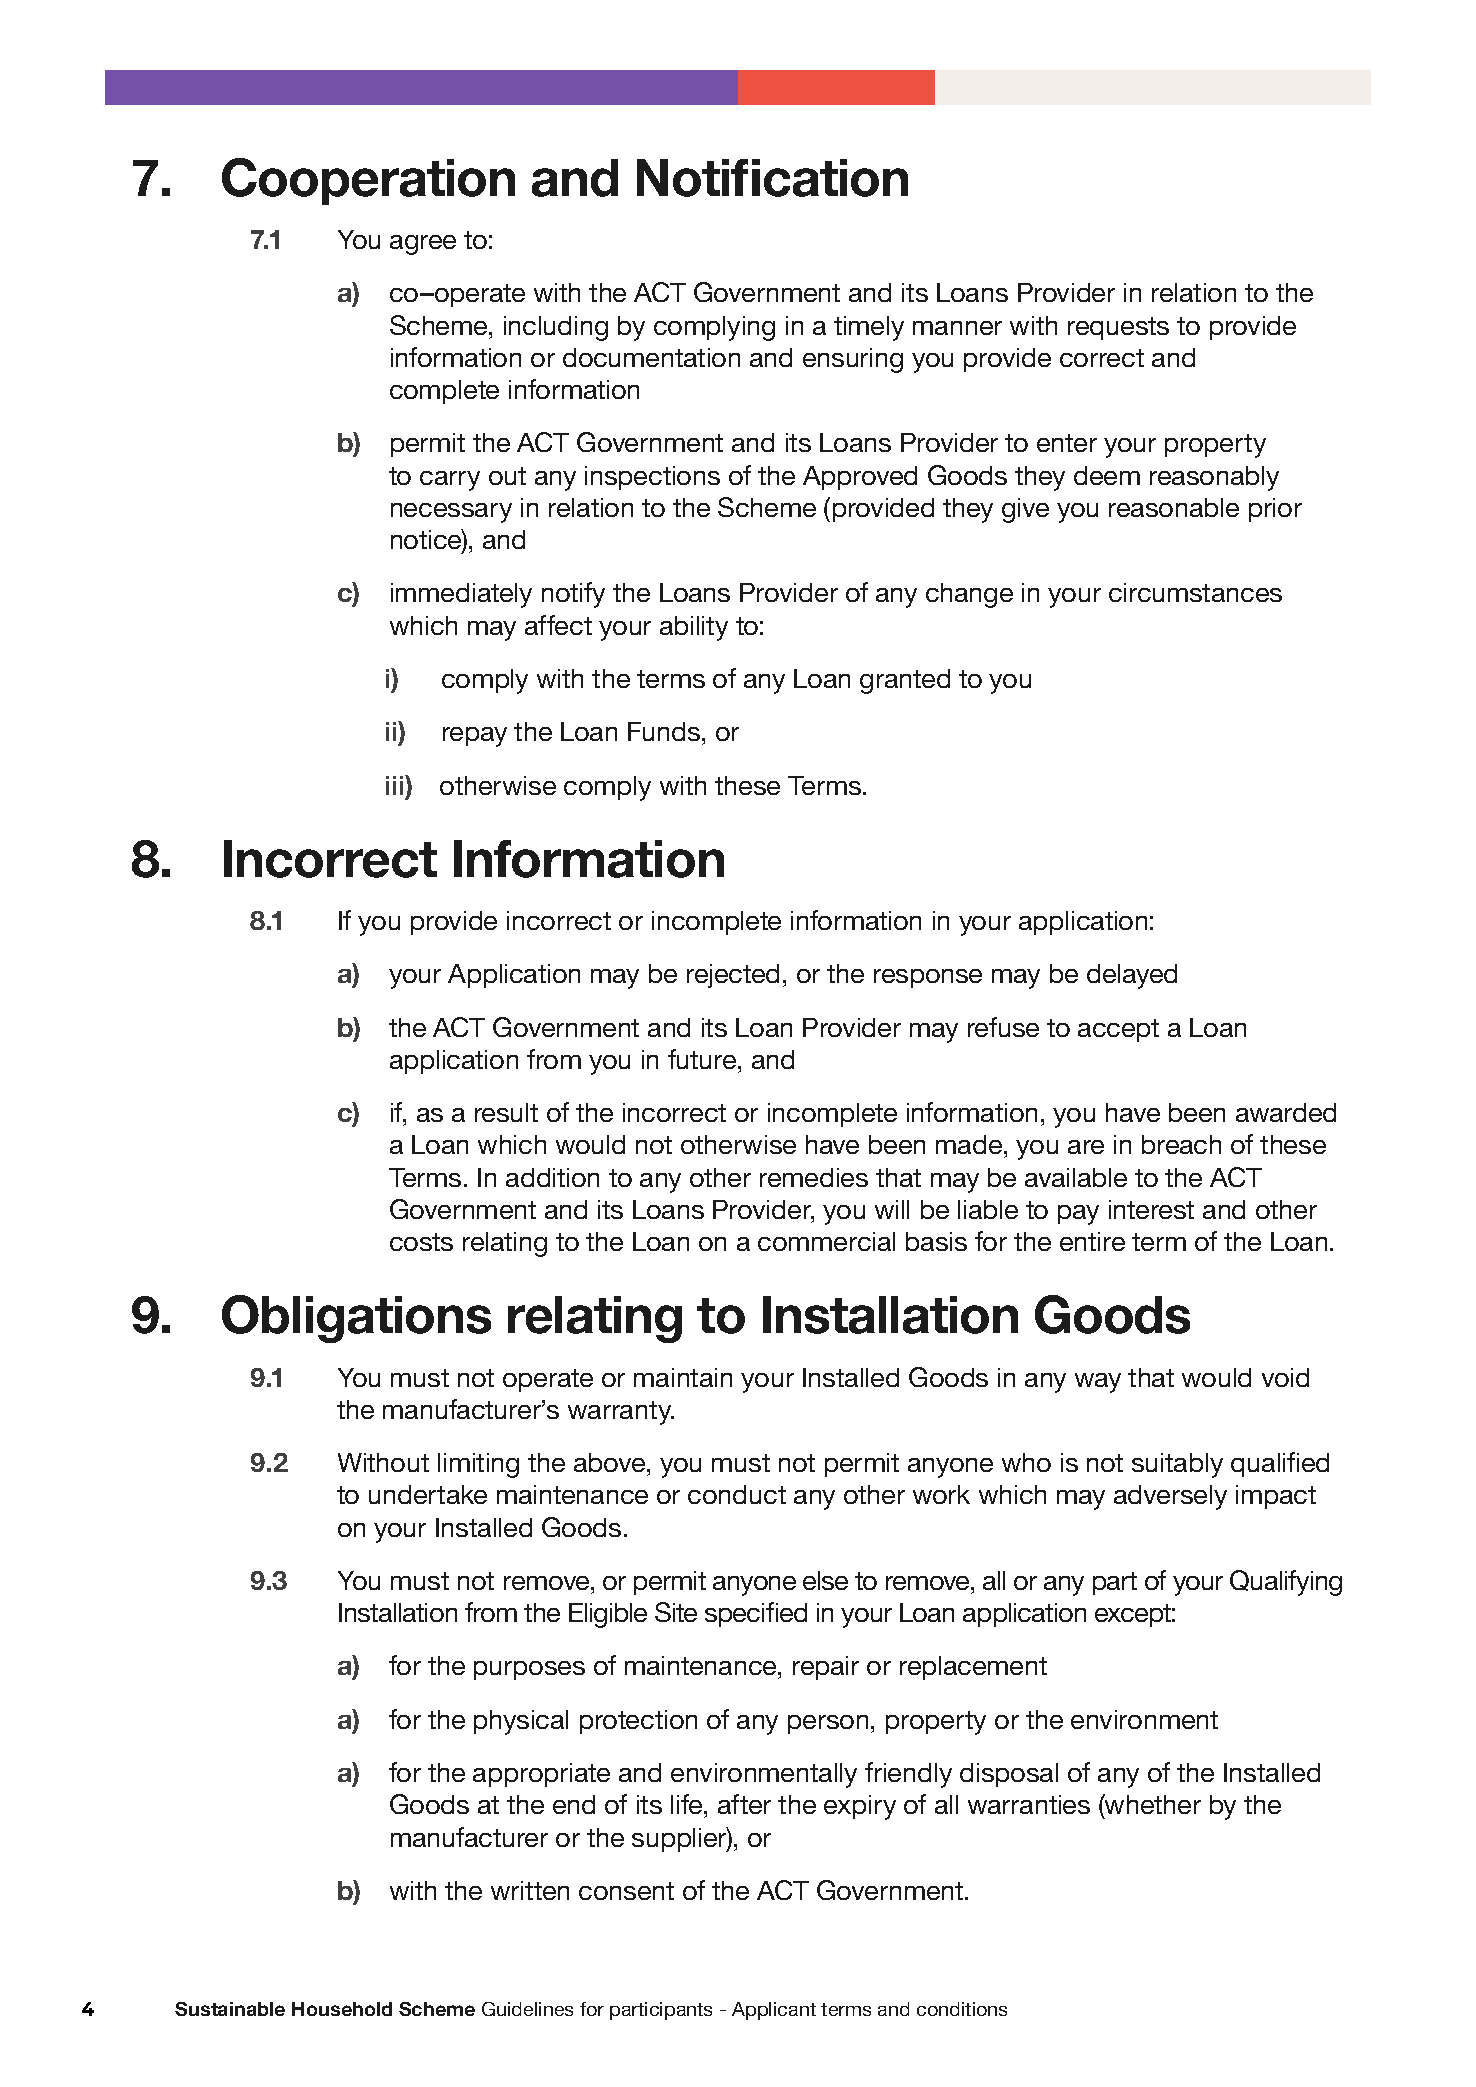 Image resolution: width=1476 pixels, height=2087 pixels. Describe the element at coordinates (368, 181) in the screenshot. I see `Cooperation` at that location.
